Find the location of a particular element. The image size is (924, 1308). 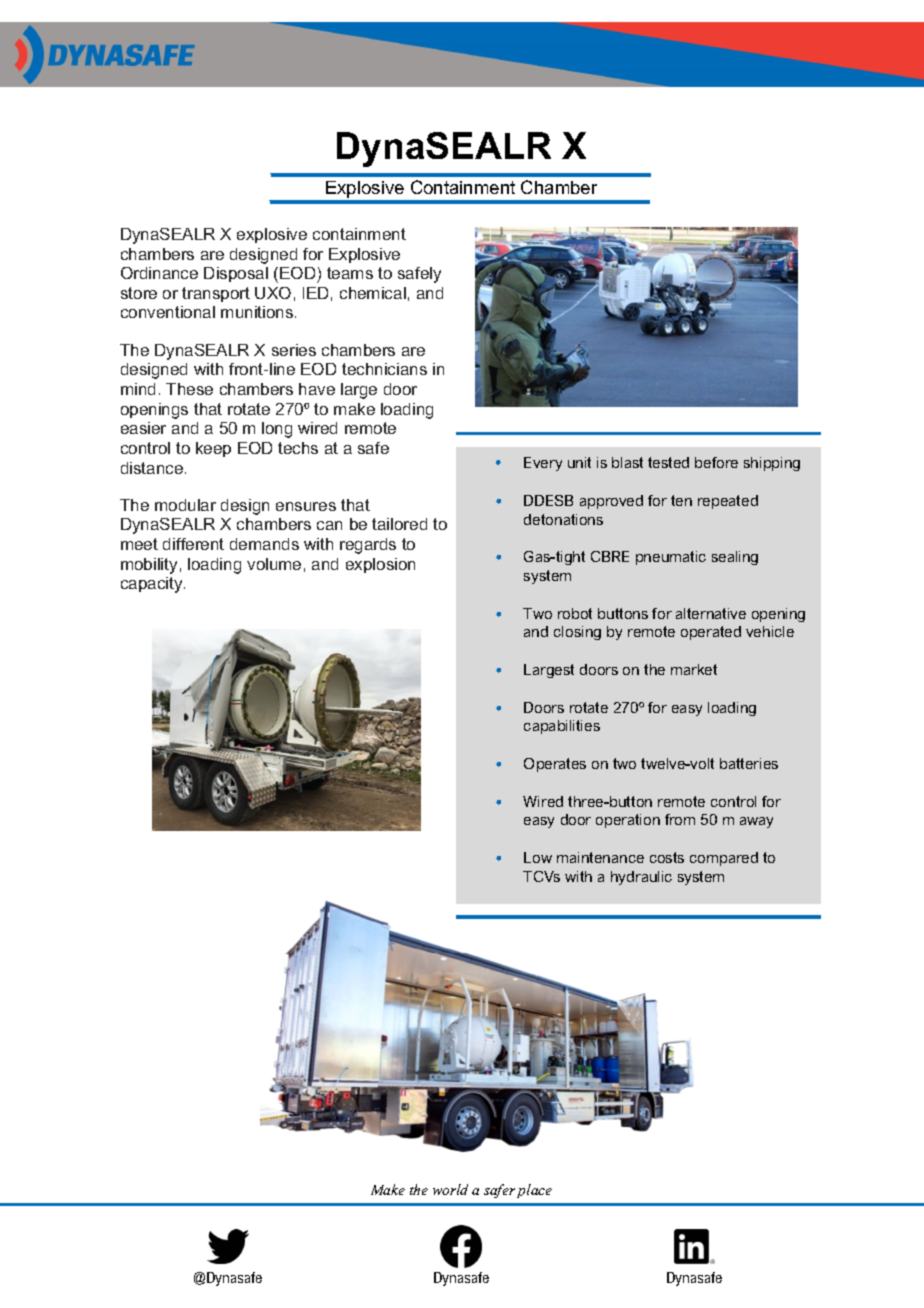

transport is located at coordinates (216, 294).
